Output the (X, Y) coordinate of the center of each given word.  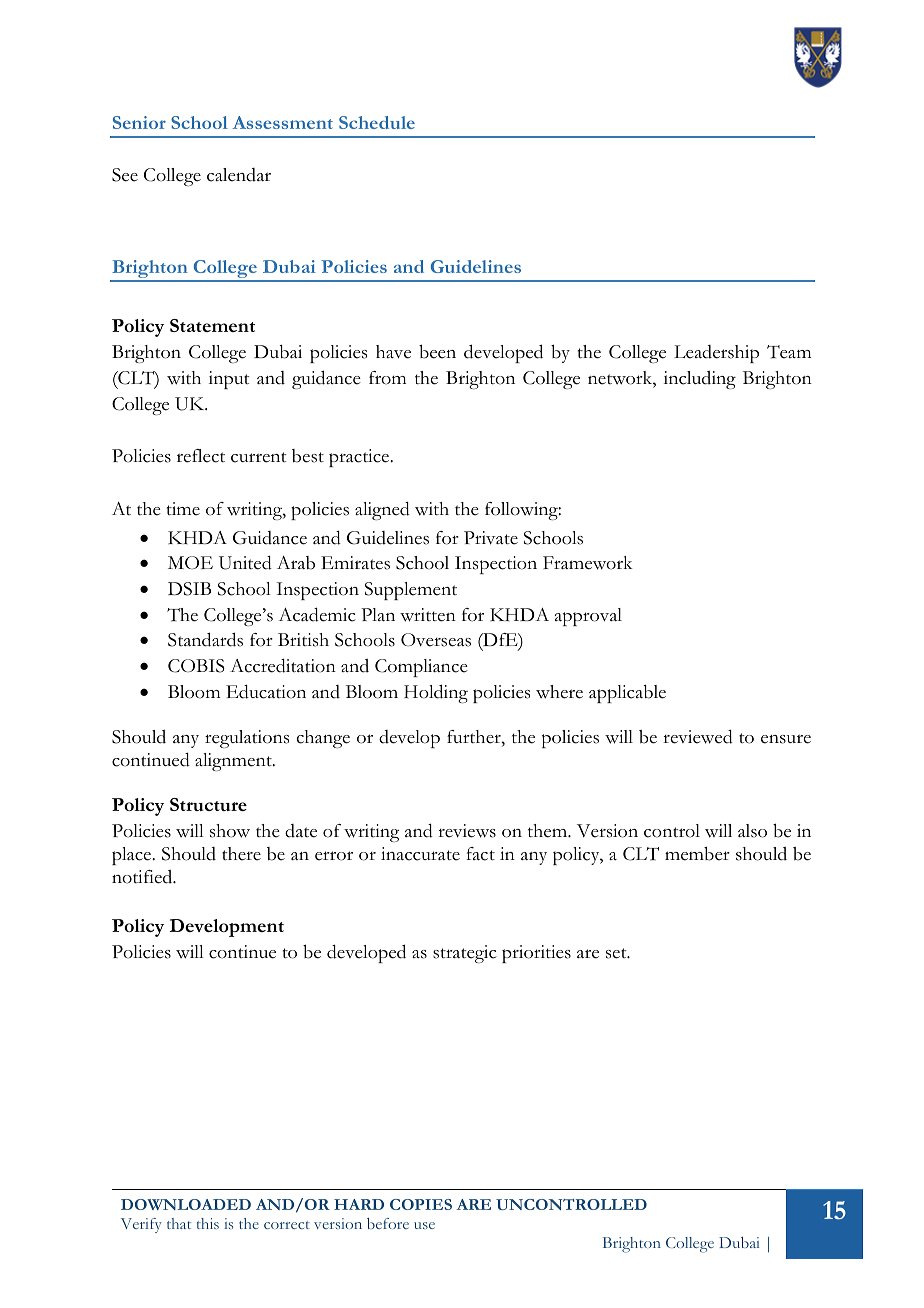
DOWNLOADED (186, 1204)
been (437, 352)
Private (491, 538)
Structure (208, 804)
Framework (587, 563)
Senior (139, 122)
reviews (467, 831)
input (229, 380)
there (241, 854)
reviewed (698, 737)
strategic (465, 954)
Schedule (377, 122)
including (700, 380)
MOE (190, 562)
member (697, 854)
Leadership (716, 354)
